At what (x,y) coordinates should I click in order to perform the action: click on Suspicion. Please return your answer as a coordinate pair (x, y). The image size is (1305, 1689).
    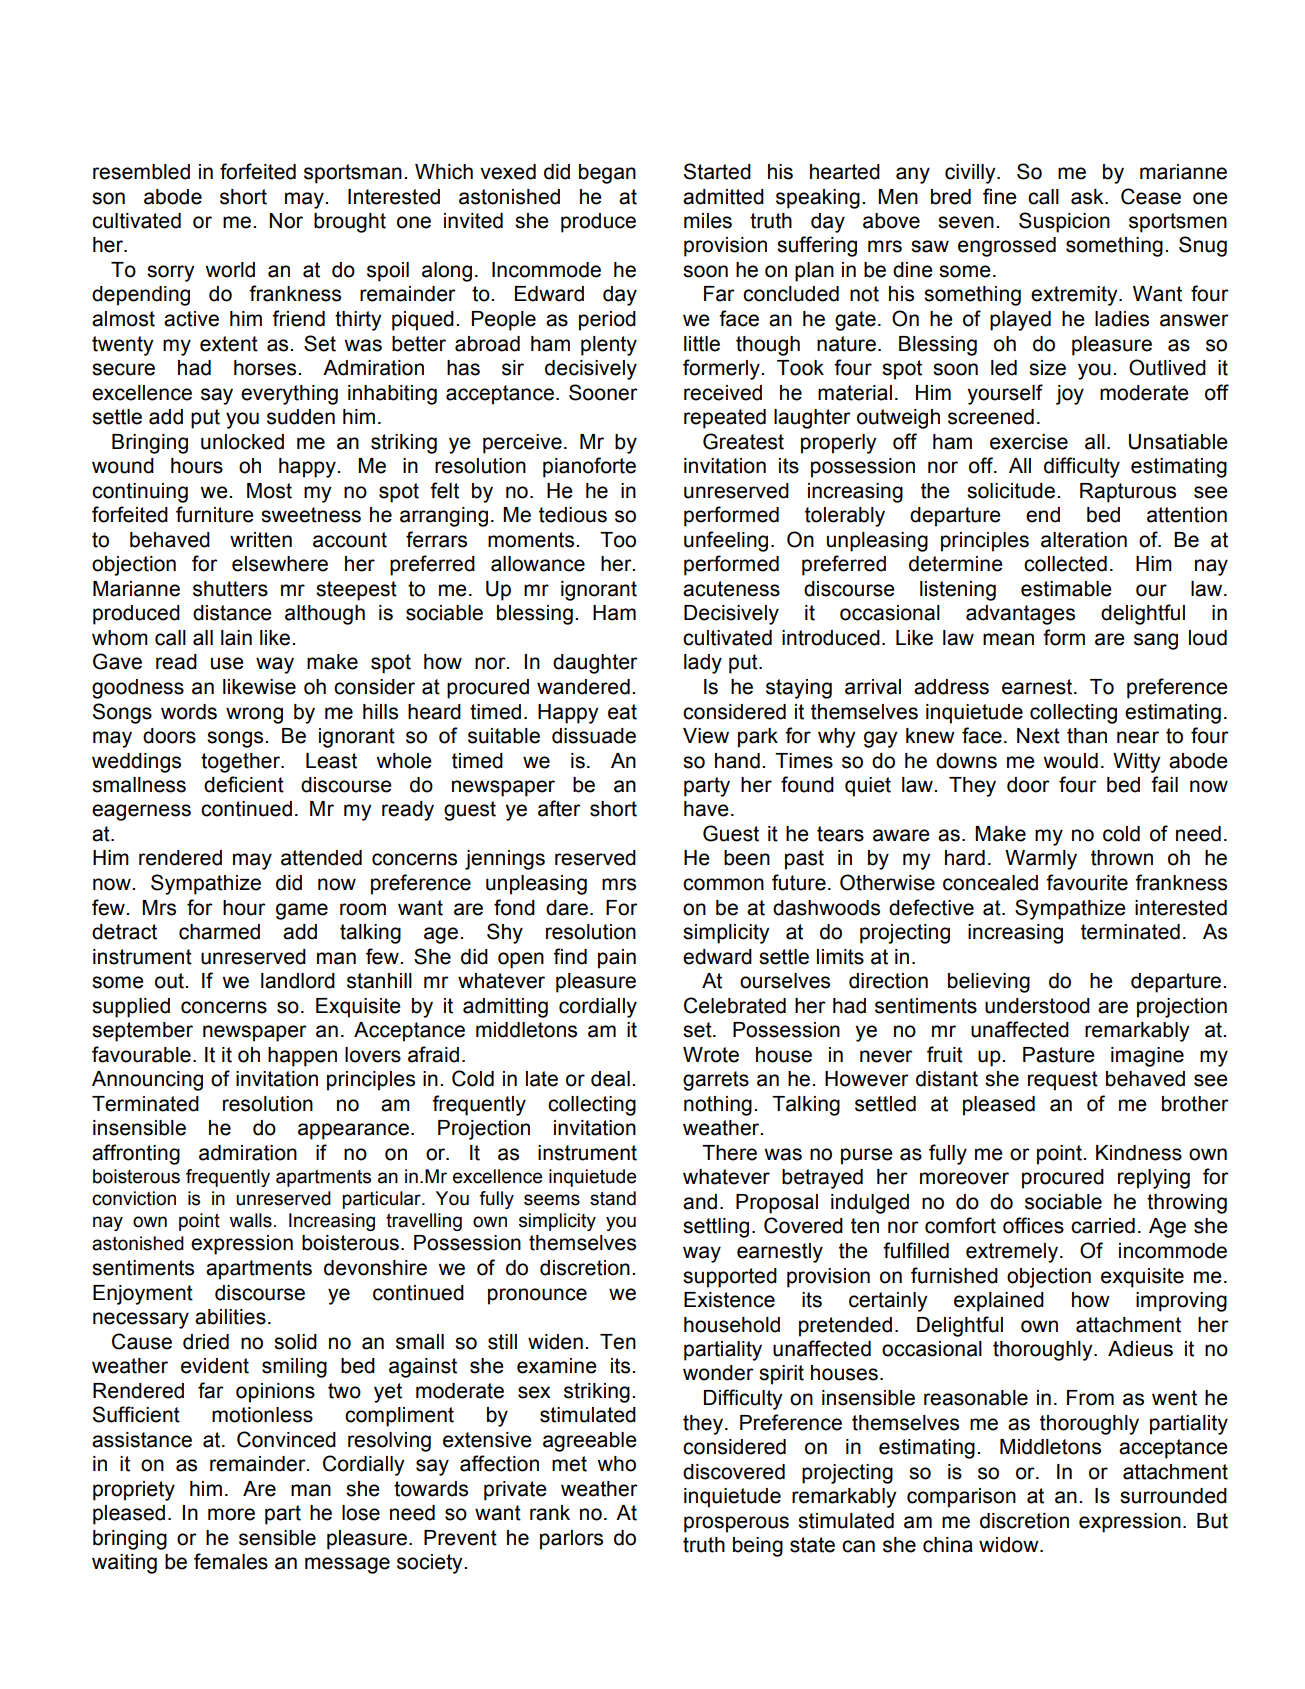
    Looking at the image, I should click on (1064, 222).
